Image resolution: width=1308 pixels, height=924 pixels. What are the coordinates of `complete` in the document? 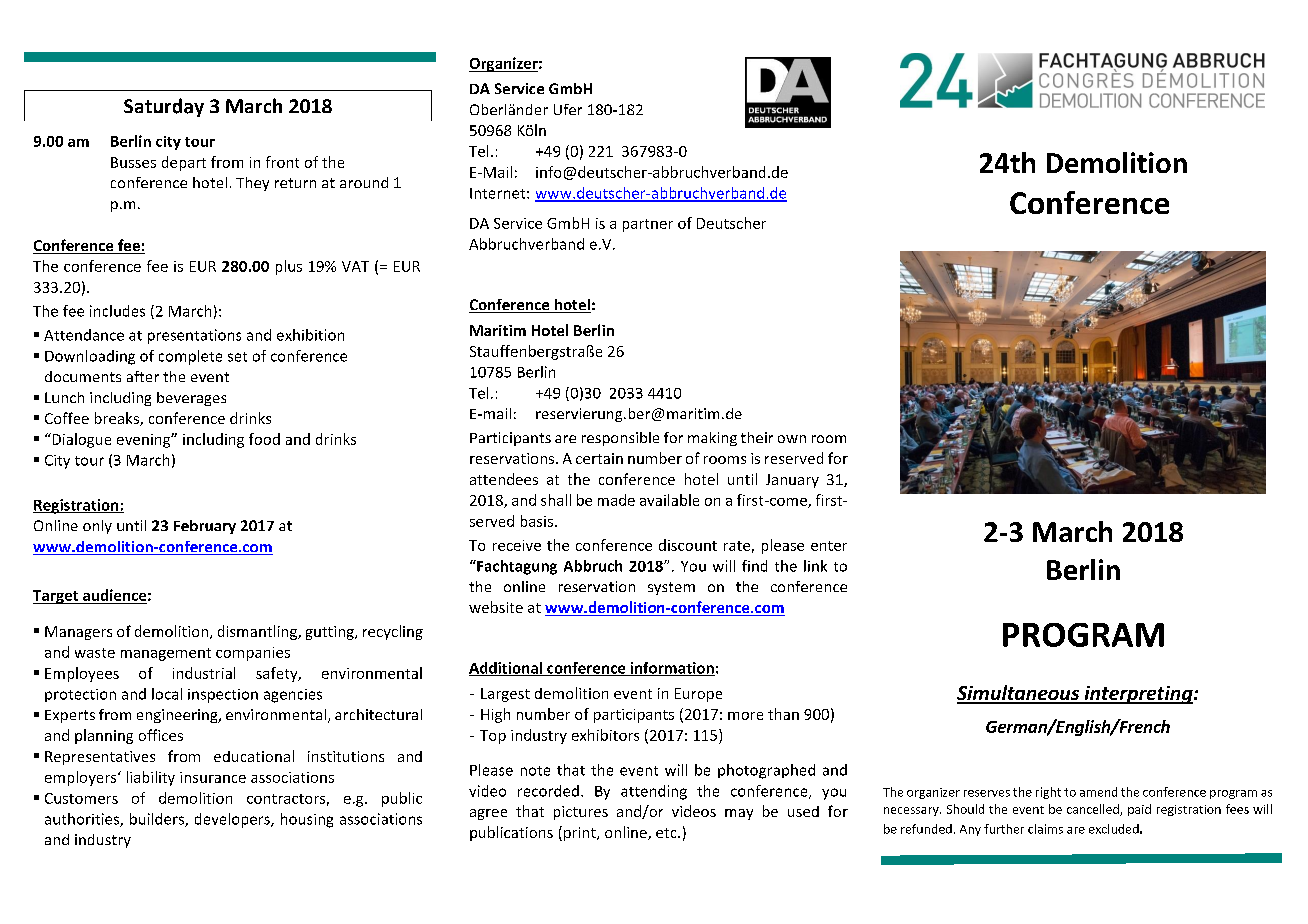 It's located at (190, 357).
